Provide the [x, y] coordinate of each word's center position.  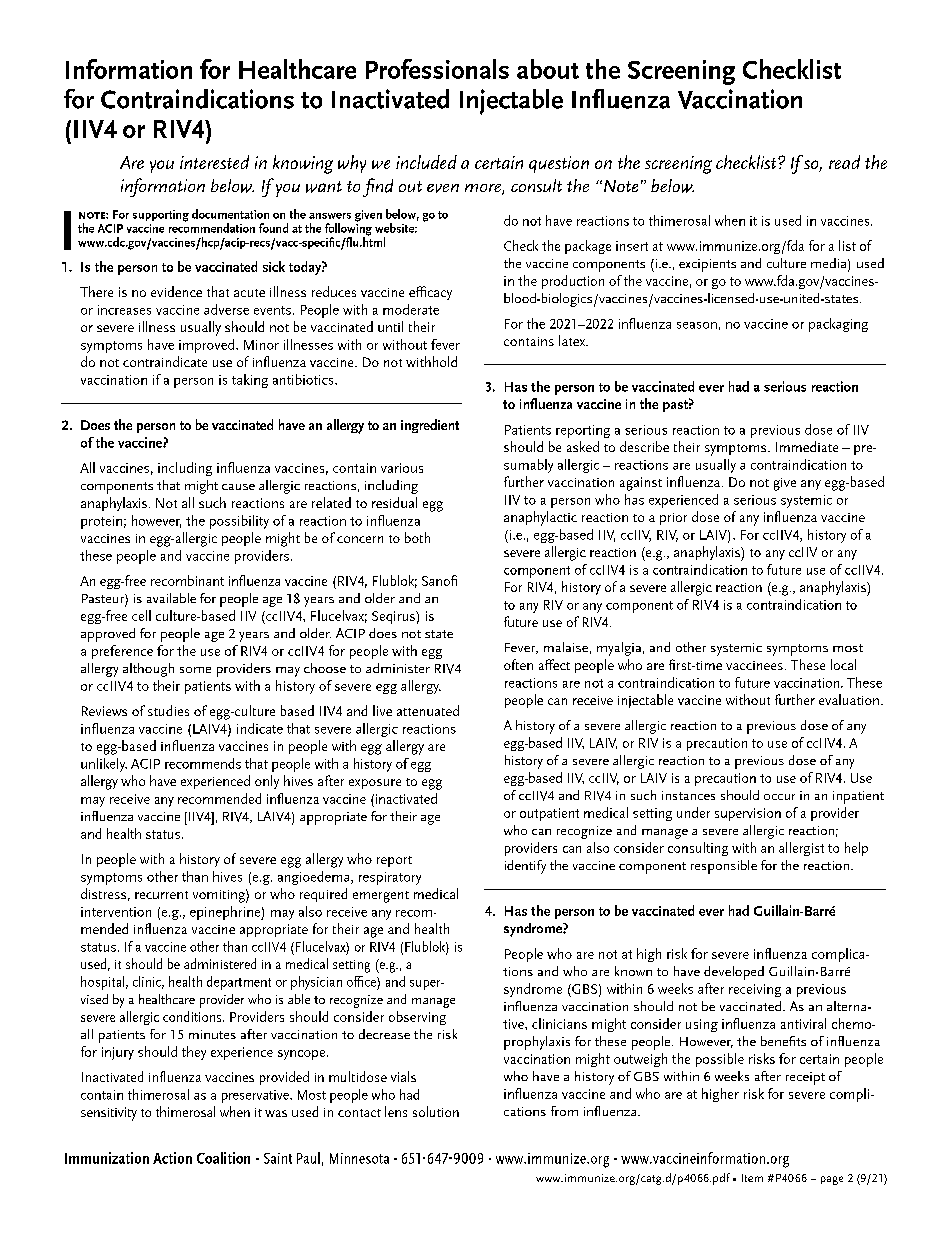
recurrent [161, 895]
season [697, 325]
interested [214, 162]
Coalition [223, 1158]
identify [525, 867]
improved [208, 346]
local [843, 664]
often [518, 664]
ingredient [430, 426]
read [844, 162]
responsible [724, 867]
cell [141, 615]
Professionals [437, 69]
